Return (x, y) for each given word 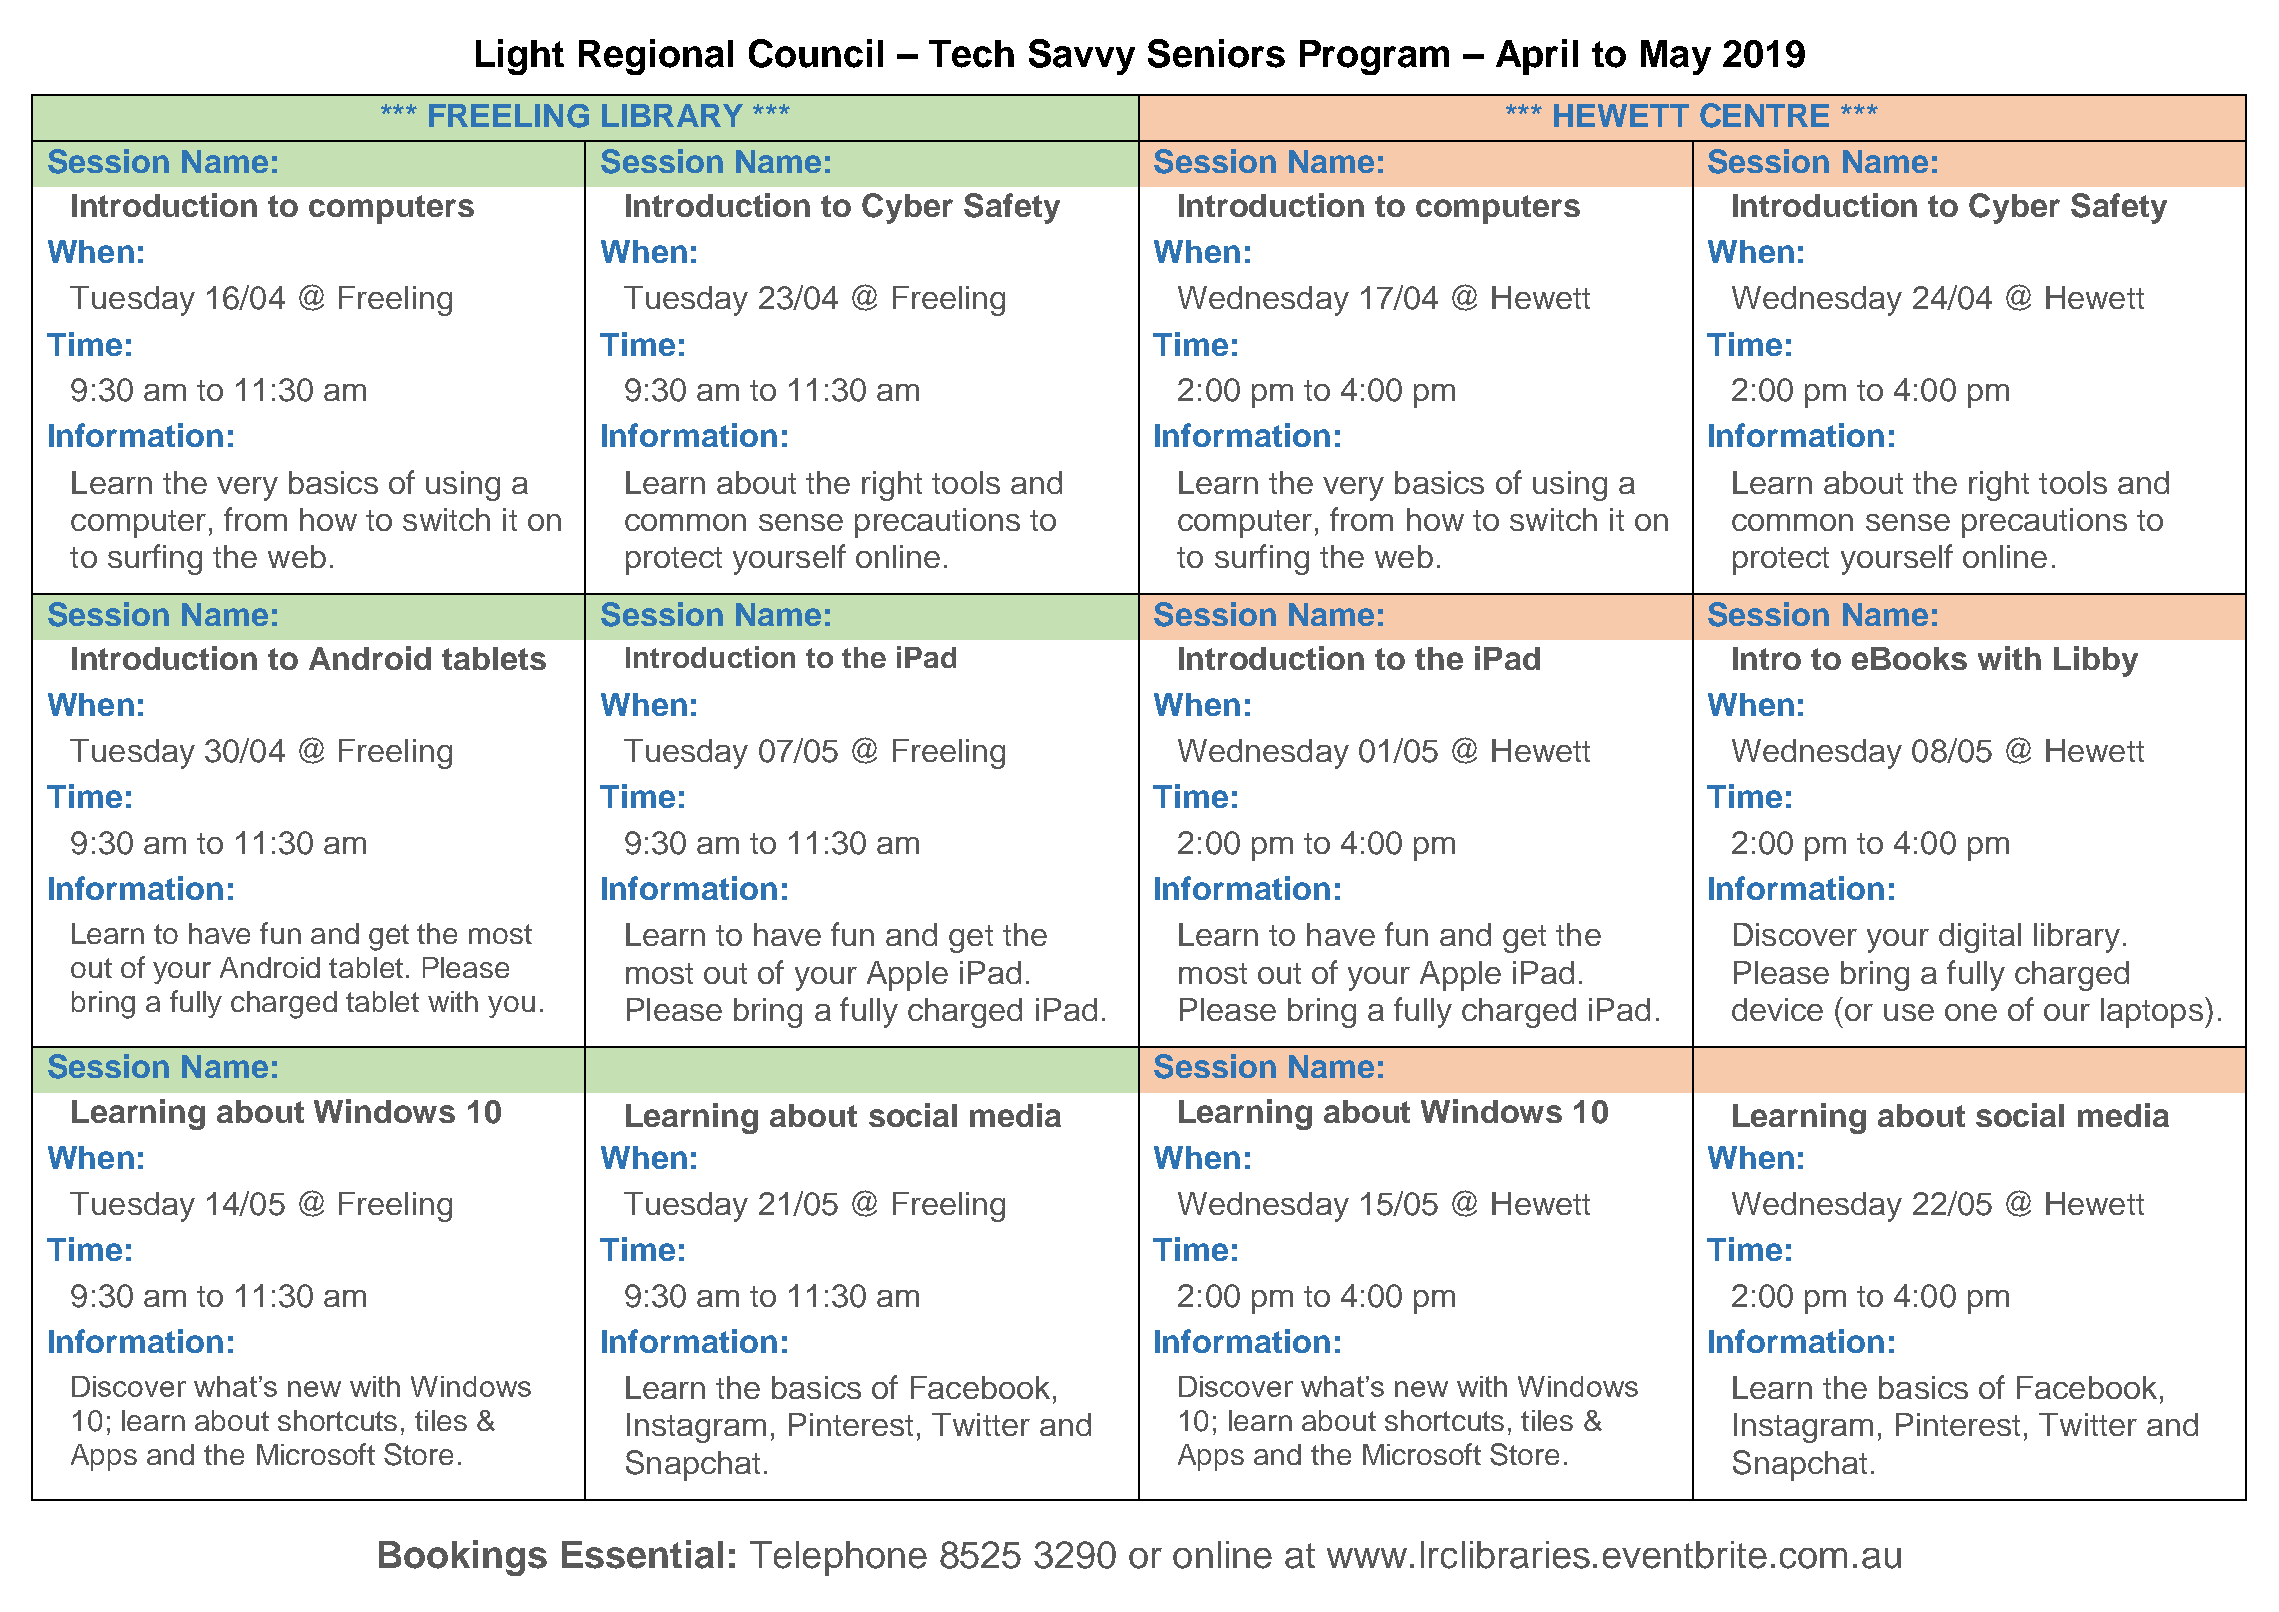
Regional (656, 57)
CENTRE (1764, 115)
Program (1374, 57)
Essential (642, 1554)
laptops (2152, 1013)
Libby (2096, 661)
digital (1980, 938)
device (1777, 1009)
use (1909, 1012)
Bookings (463, 1558)
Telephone (838, 1558)
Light (520, 57)
